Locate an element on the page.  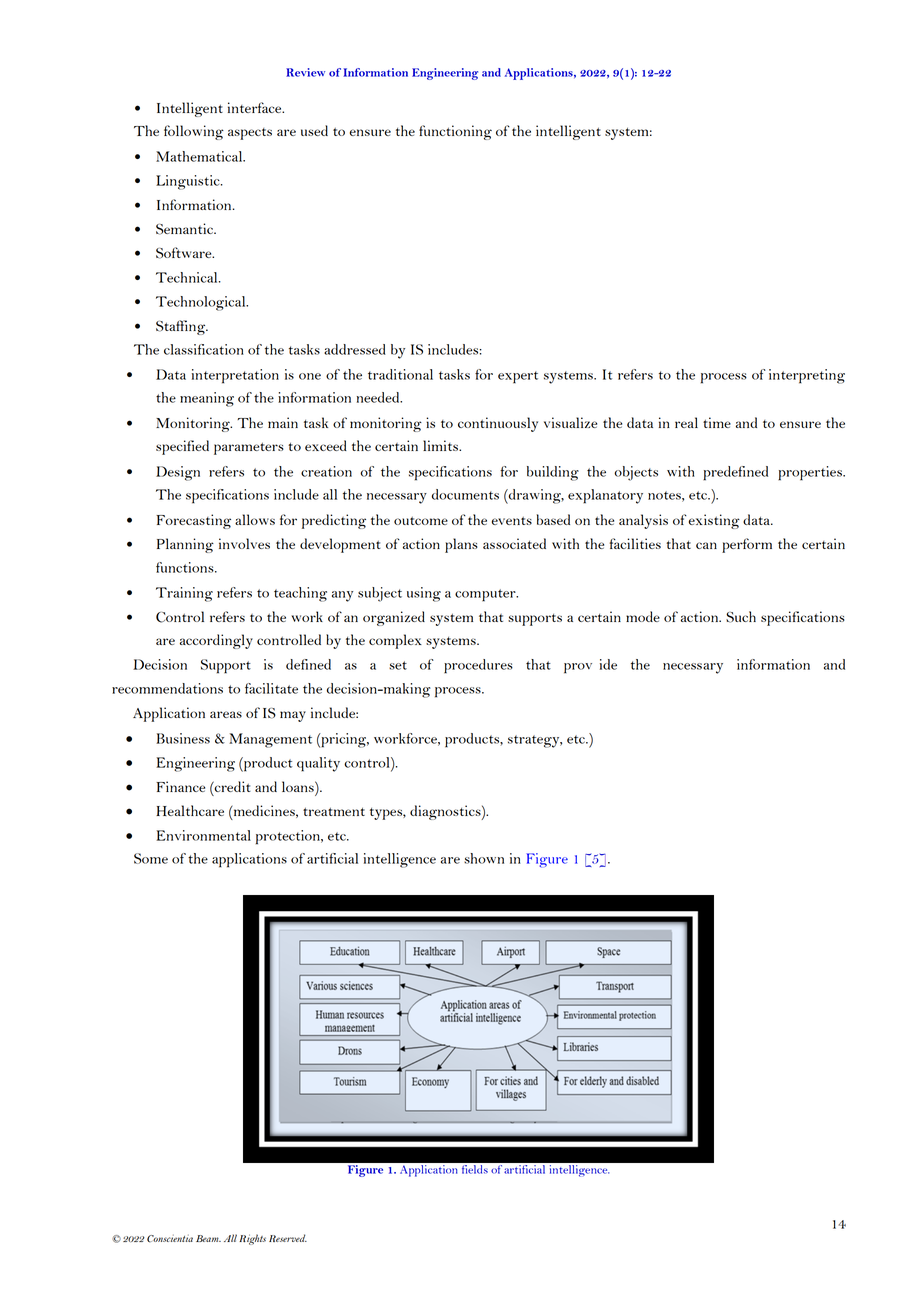
Beam is located at coordinates (208, 1238).
